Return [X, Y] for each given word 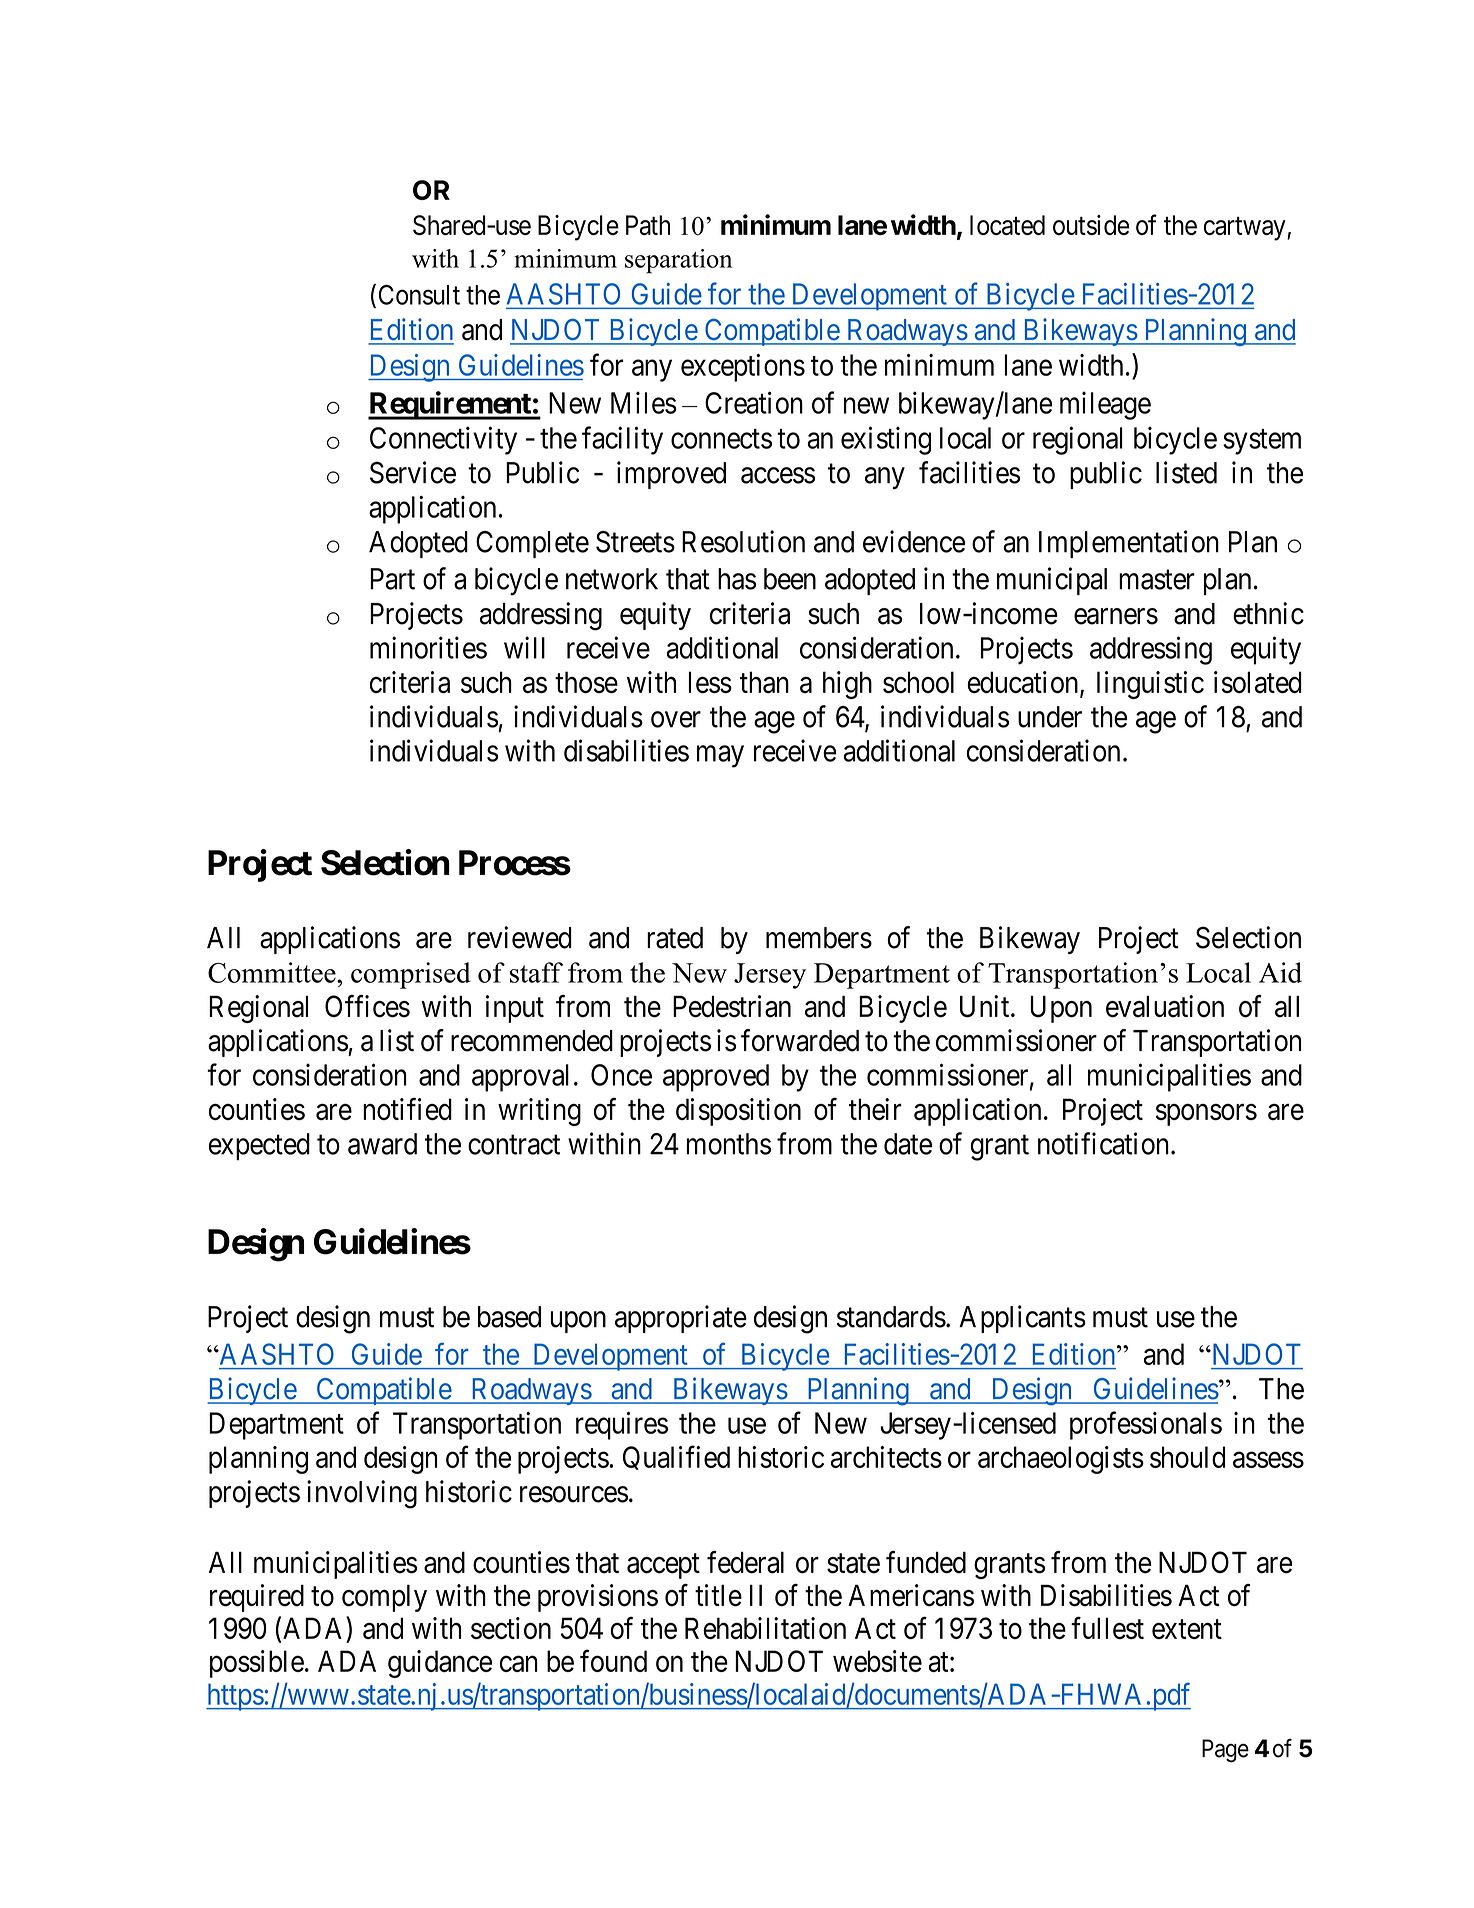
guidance [440, 1664]
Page [1225, 1751]
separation [678, 261]
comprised [411, 975]
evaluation [1165, 1006]
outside [1091, 225]
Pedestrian [732, 1006]
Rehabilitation [765, 1628]
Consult [419, 295]
